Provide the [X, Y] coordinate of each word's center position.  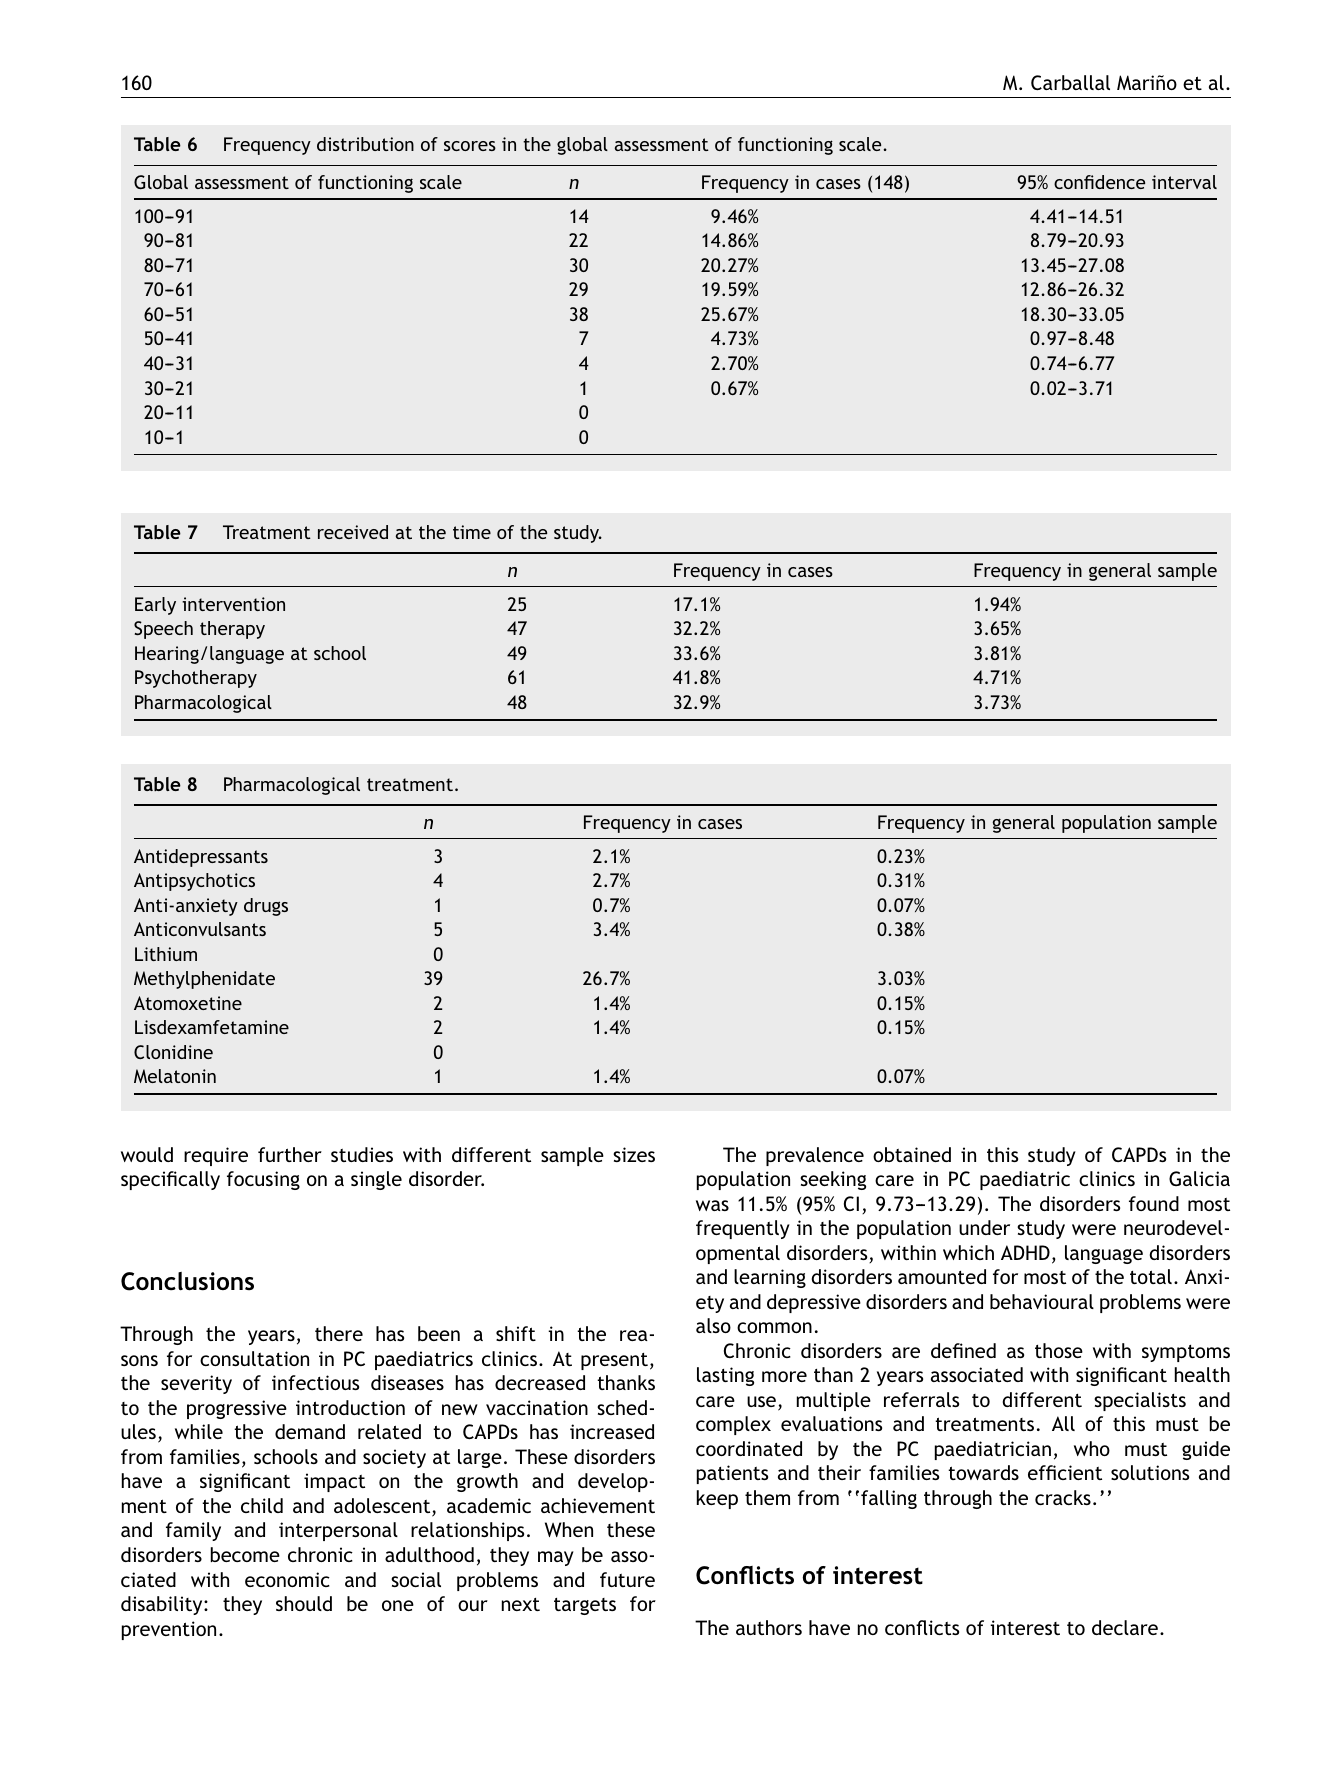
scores [470, 146]
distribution [365, 144]
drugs [266, 907]
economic [287, 1579]
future [627, 1579]
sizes [634, 1154]
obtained [912, 1154]
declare [1125, 1627]
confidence [1099, 182]
